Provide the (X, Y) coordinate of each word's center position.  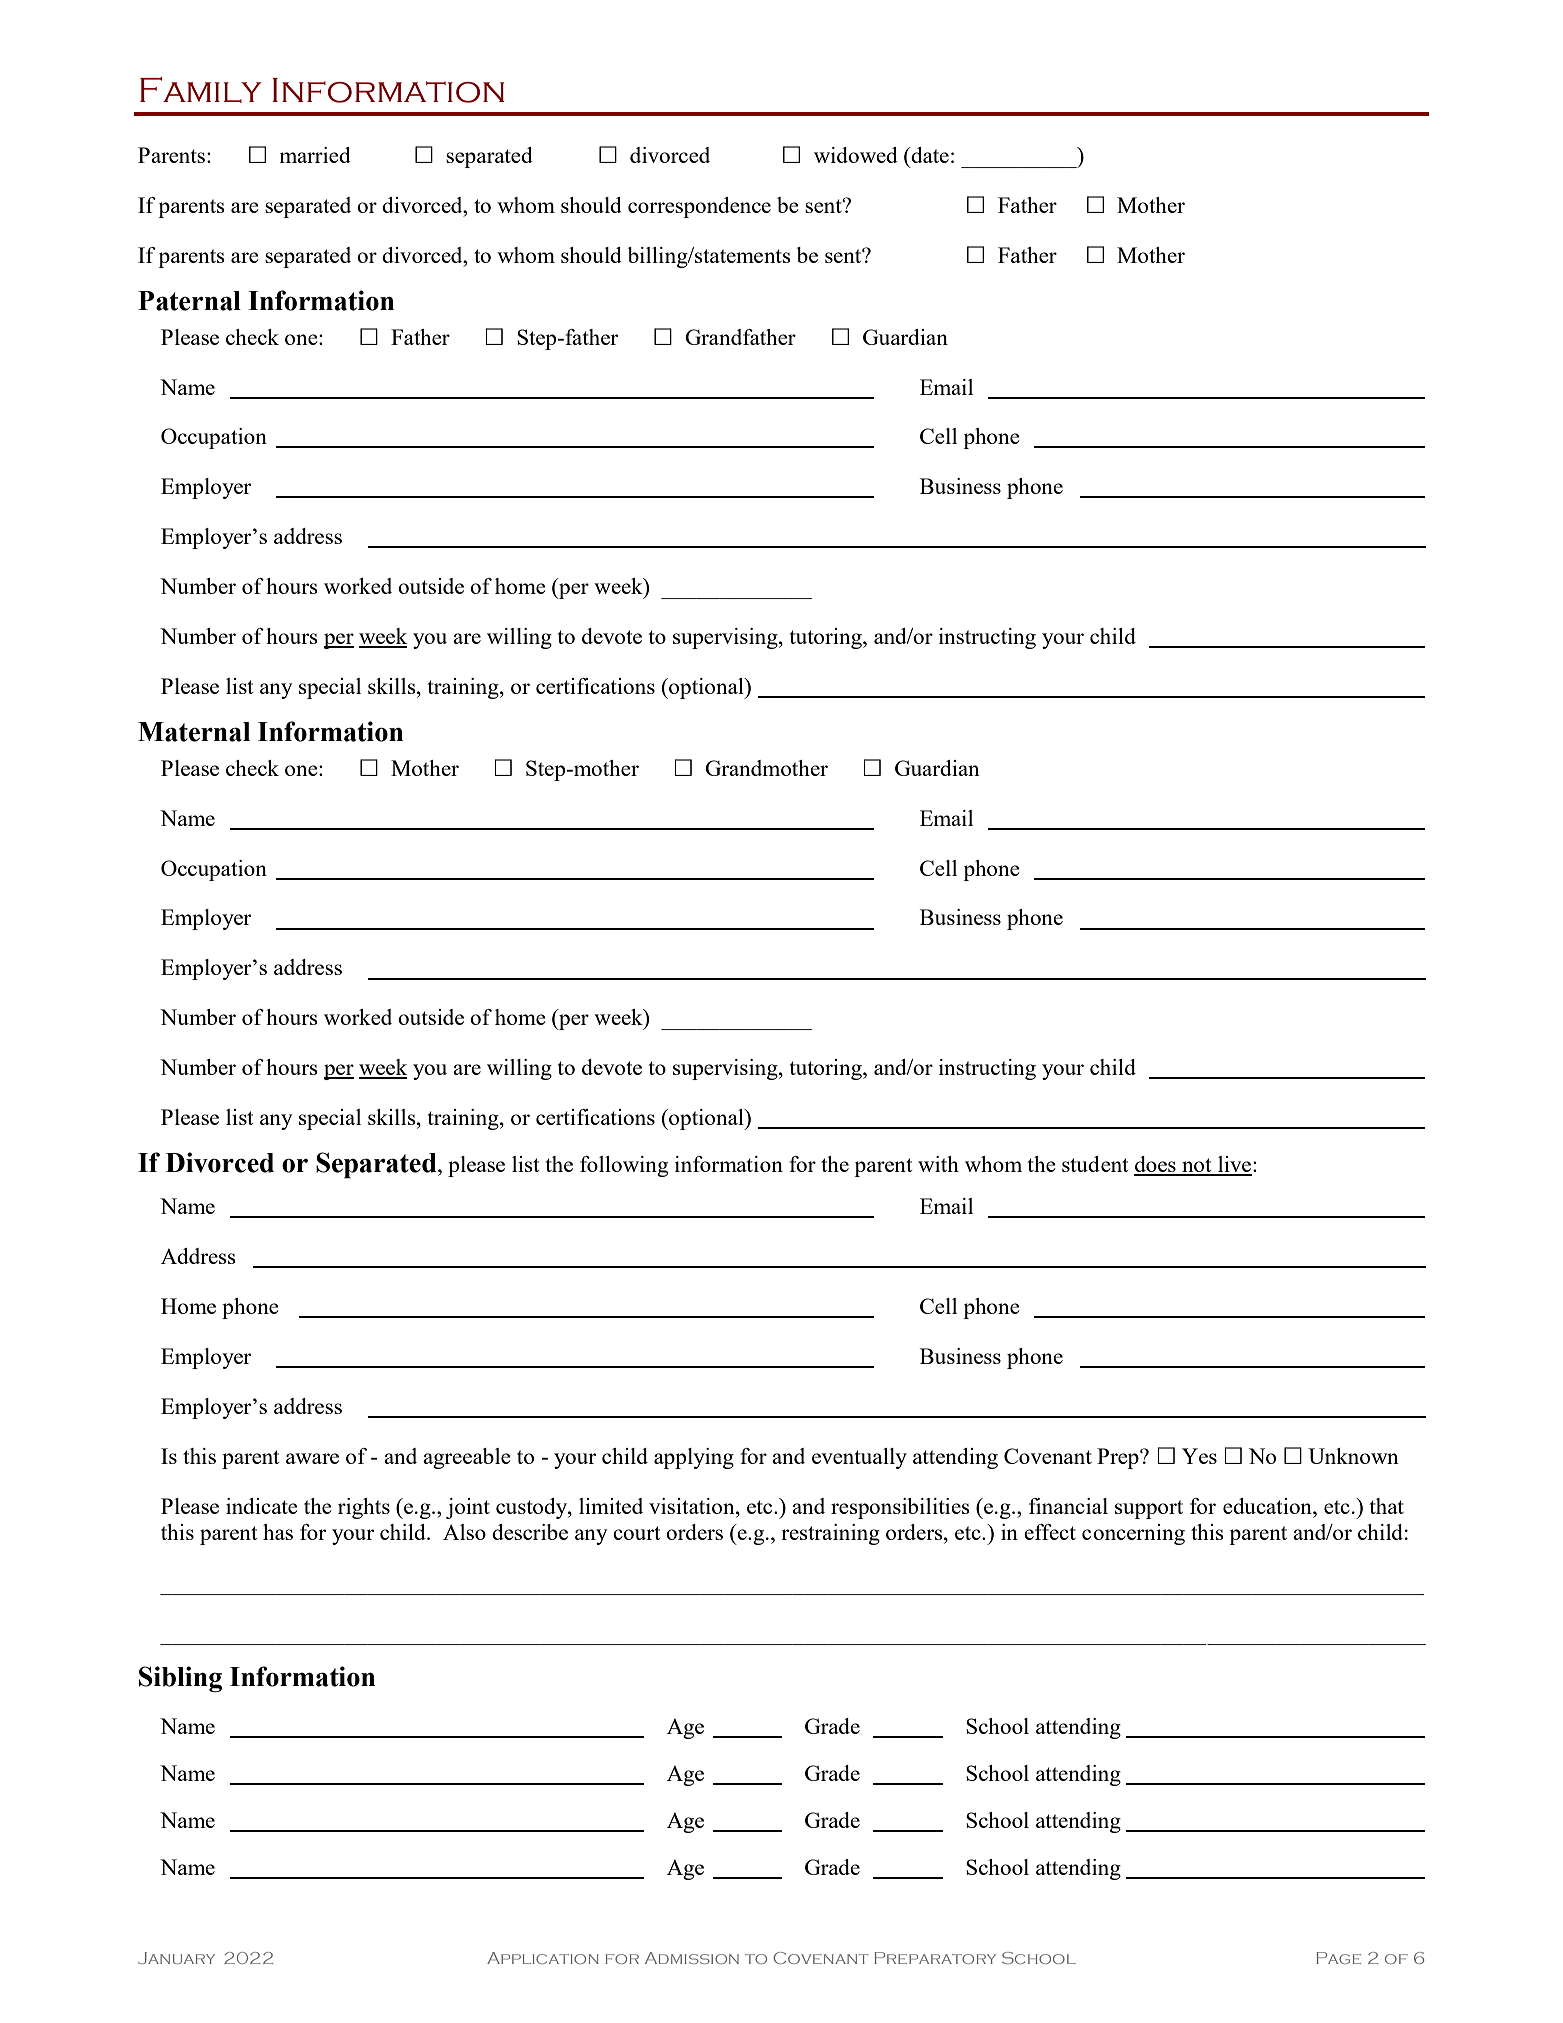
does (1156, 1165)
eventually (859, 1458)
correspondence (699, 207)
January (176, 1958)
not (1197, 1166)
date (929, 155)
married (315, 155)
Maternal (194, 732)
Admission (692, 1958)
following (624, 1166)
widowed (856, 155)
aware (312, 1458)
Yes (1199, 1456)
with (938, 1164)
